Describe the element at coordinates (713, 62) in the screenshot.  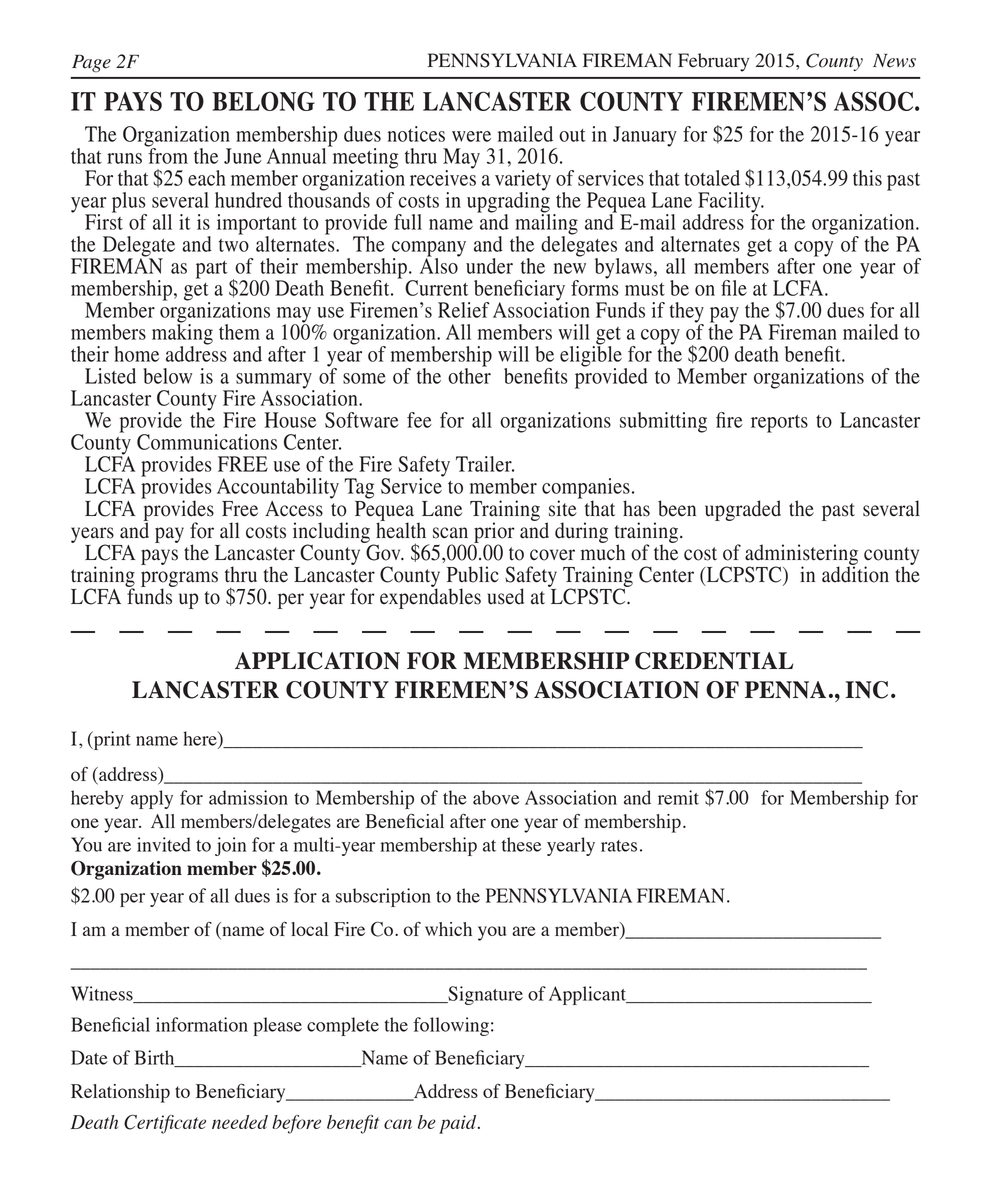
I see `February` at that location.
